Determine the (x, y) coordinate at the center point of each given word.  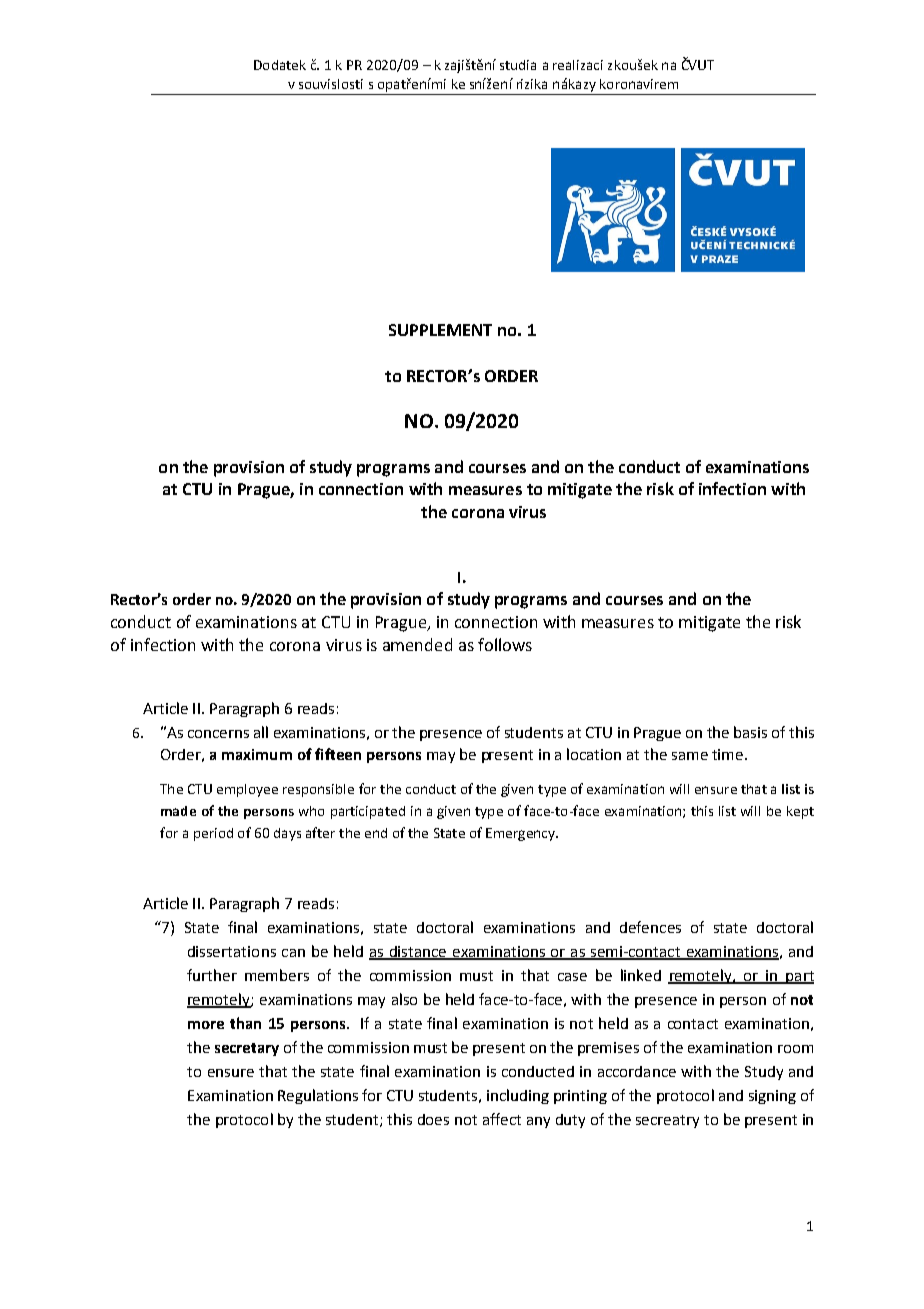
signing (772, 1097)
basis (750, 732)
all (261, 732)
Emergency (521, 834)
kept (800, 812)
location (594, 754)
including (518, 1096)
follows (505, 644)
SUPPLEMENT (440, 330)
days (287, 834)
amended (417, 644)
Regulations (318, 1096)
